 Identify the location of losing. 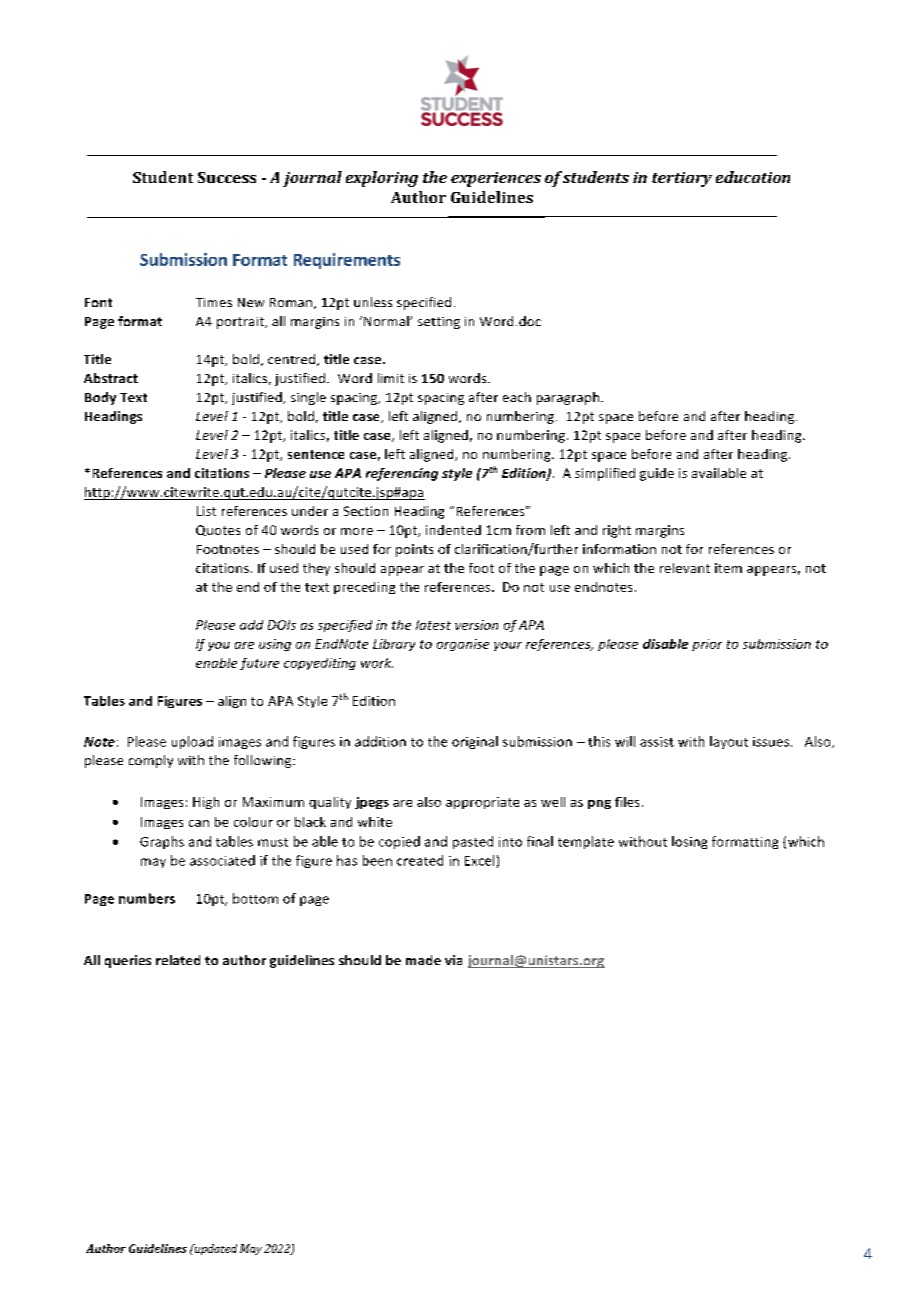
(689, 842).
